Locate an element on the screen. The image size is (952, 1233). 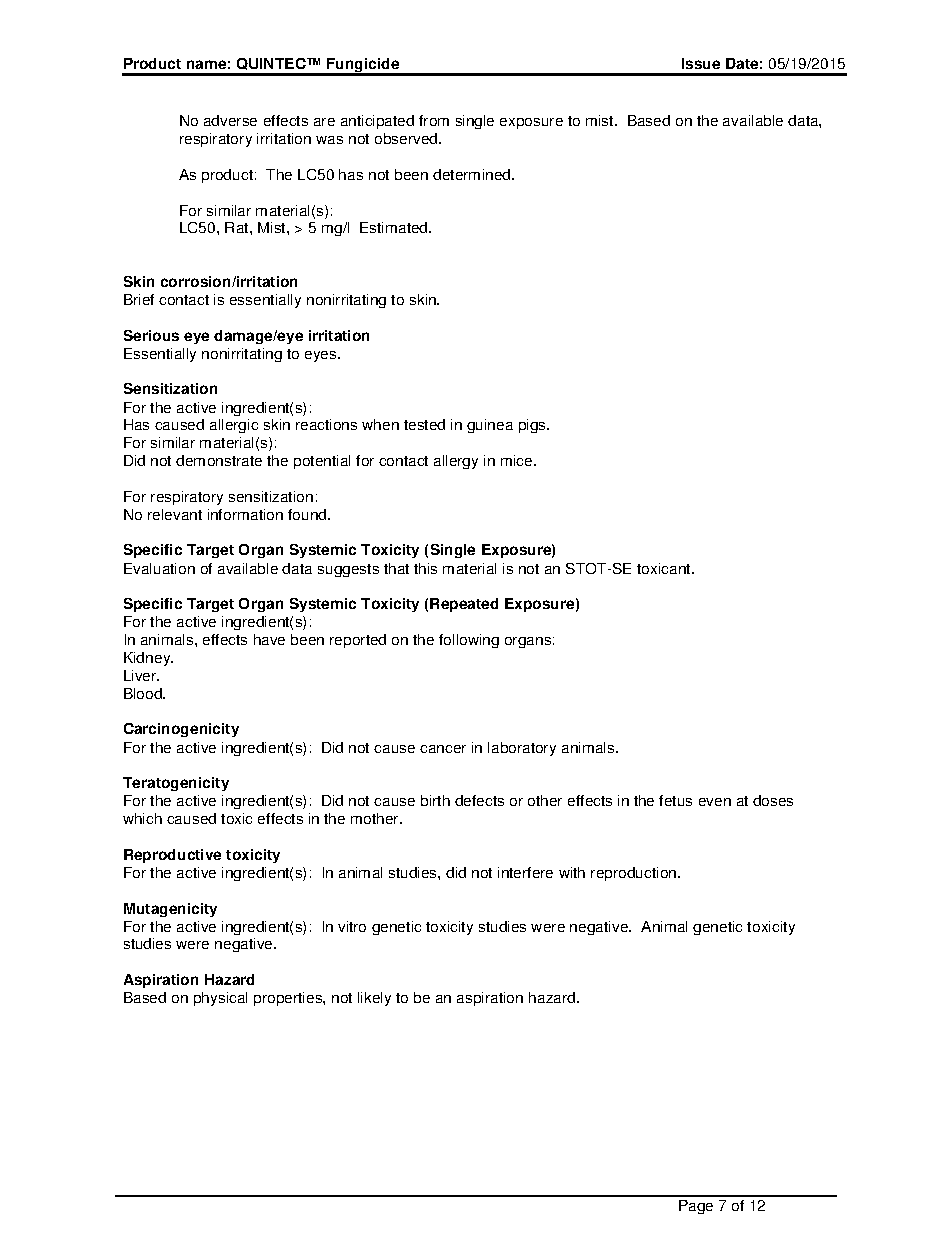
adverse is located at coordinates (230, 120).
